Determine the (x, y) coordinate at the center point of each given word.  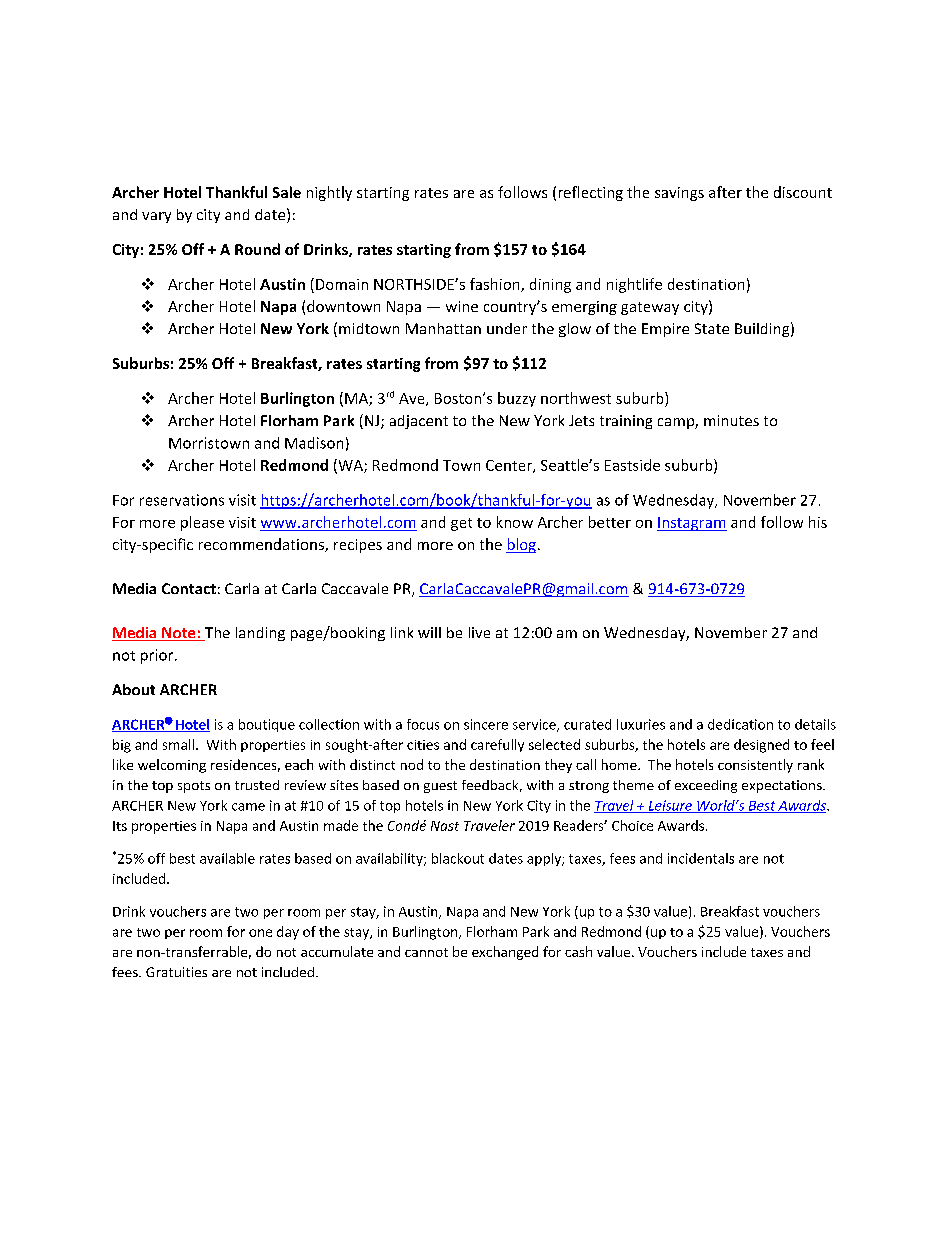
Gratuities (176, 972)
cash (578, 951)
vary (156, 217)
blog (521, 545)
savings (679, 194)
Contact (189, 588)
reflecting (591, 193)
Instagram (692, 524)
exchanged (505, 953)
